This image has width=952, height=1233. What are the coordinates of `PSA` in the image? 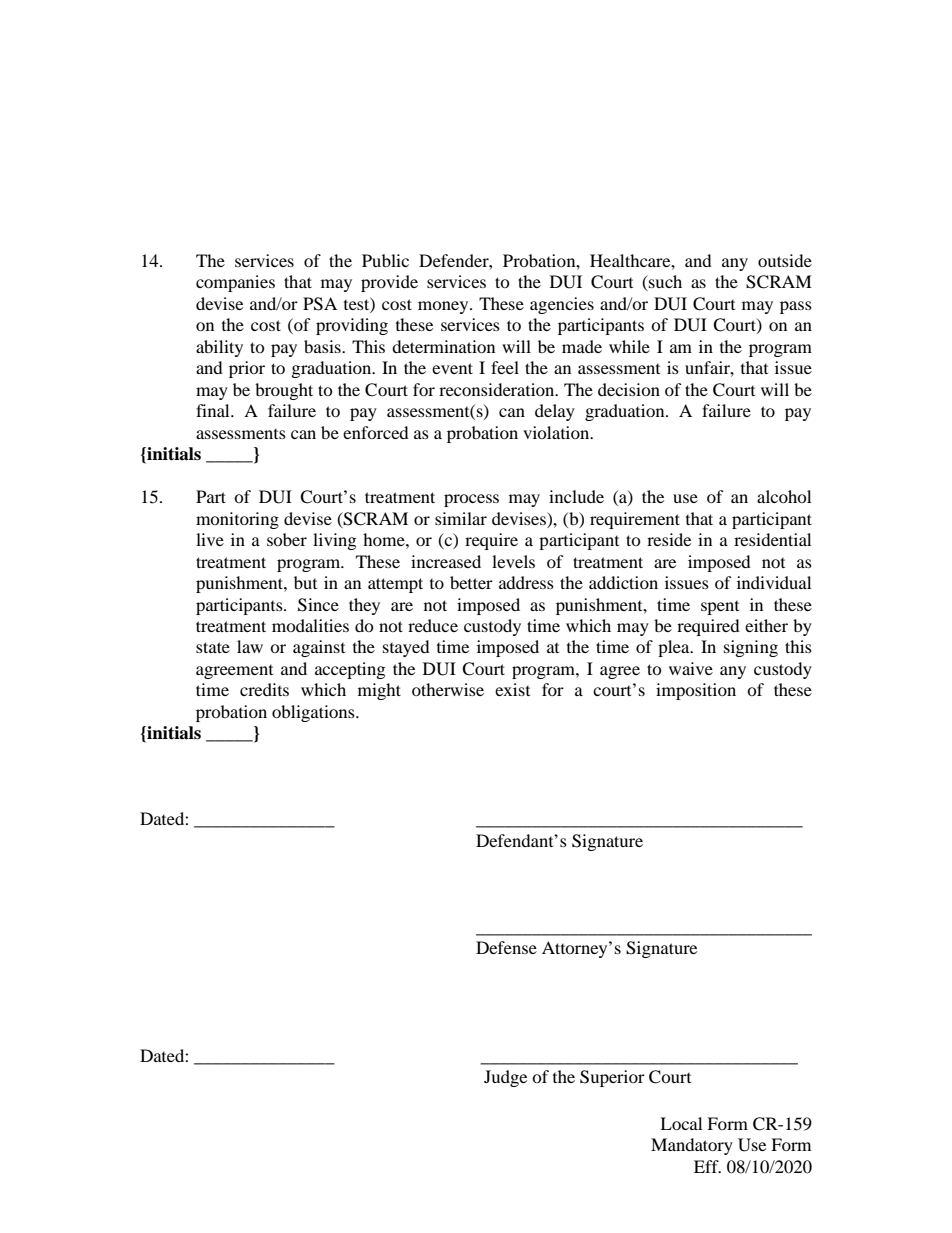 It's located at (320, 304).
